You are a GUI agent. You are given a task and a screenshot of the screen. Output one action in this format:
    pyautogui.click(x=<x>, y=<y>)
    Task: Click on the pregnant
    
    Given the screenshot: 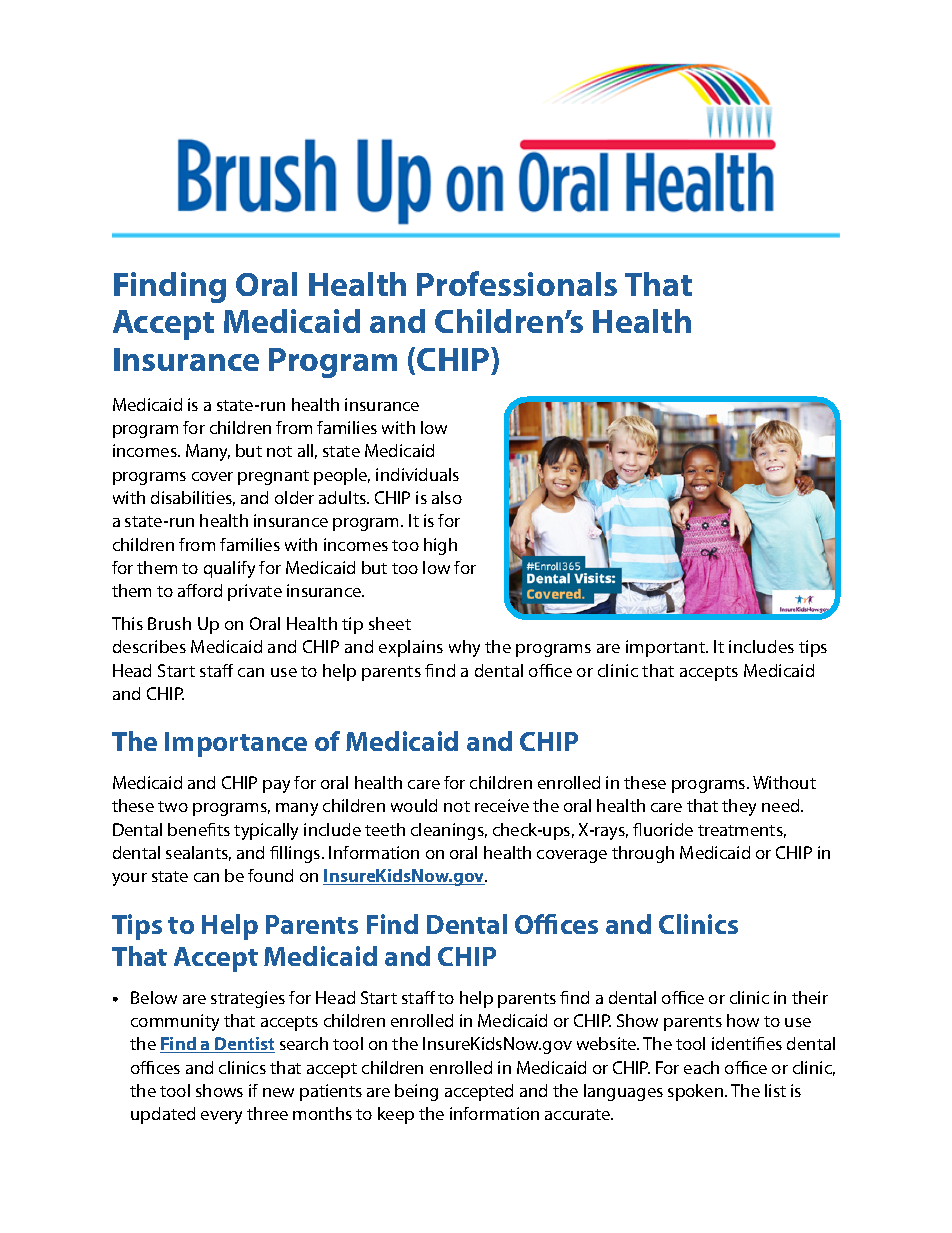 What is the action you would take?
    pyautogui.click(x=273, y=477)
